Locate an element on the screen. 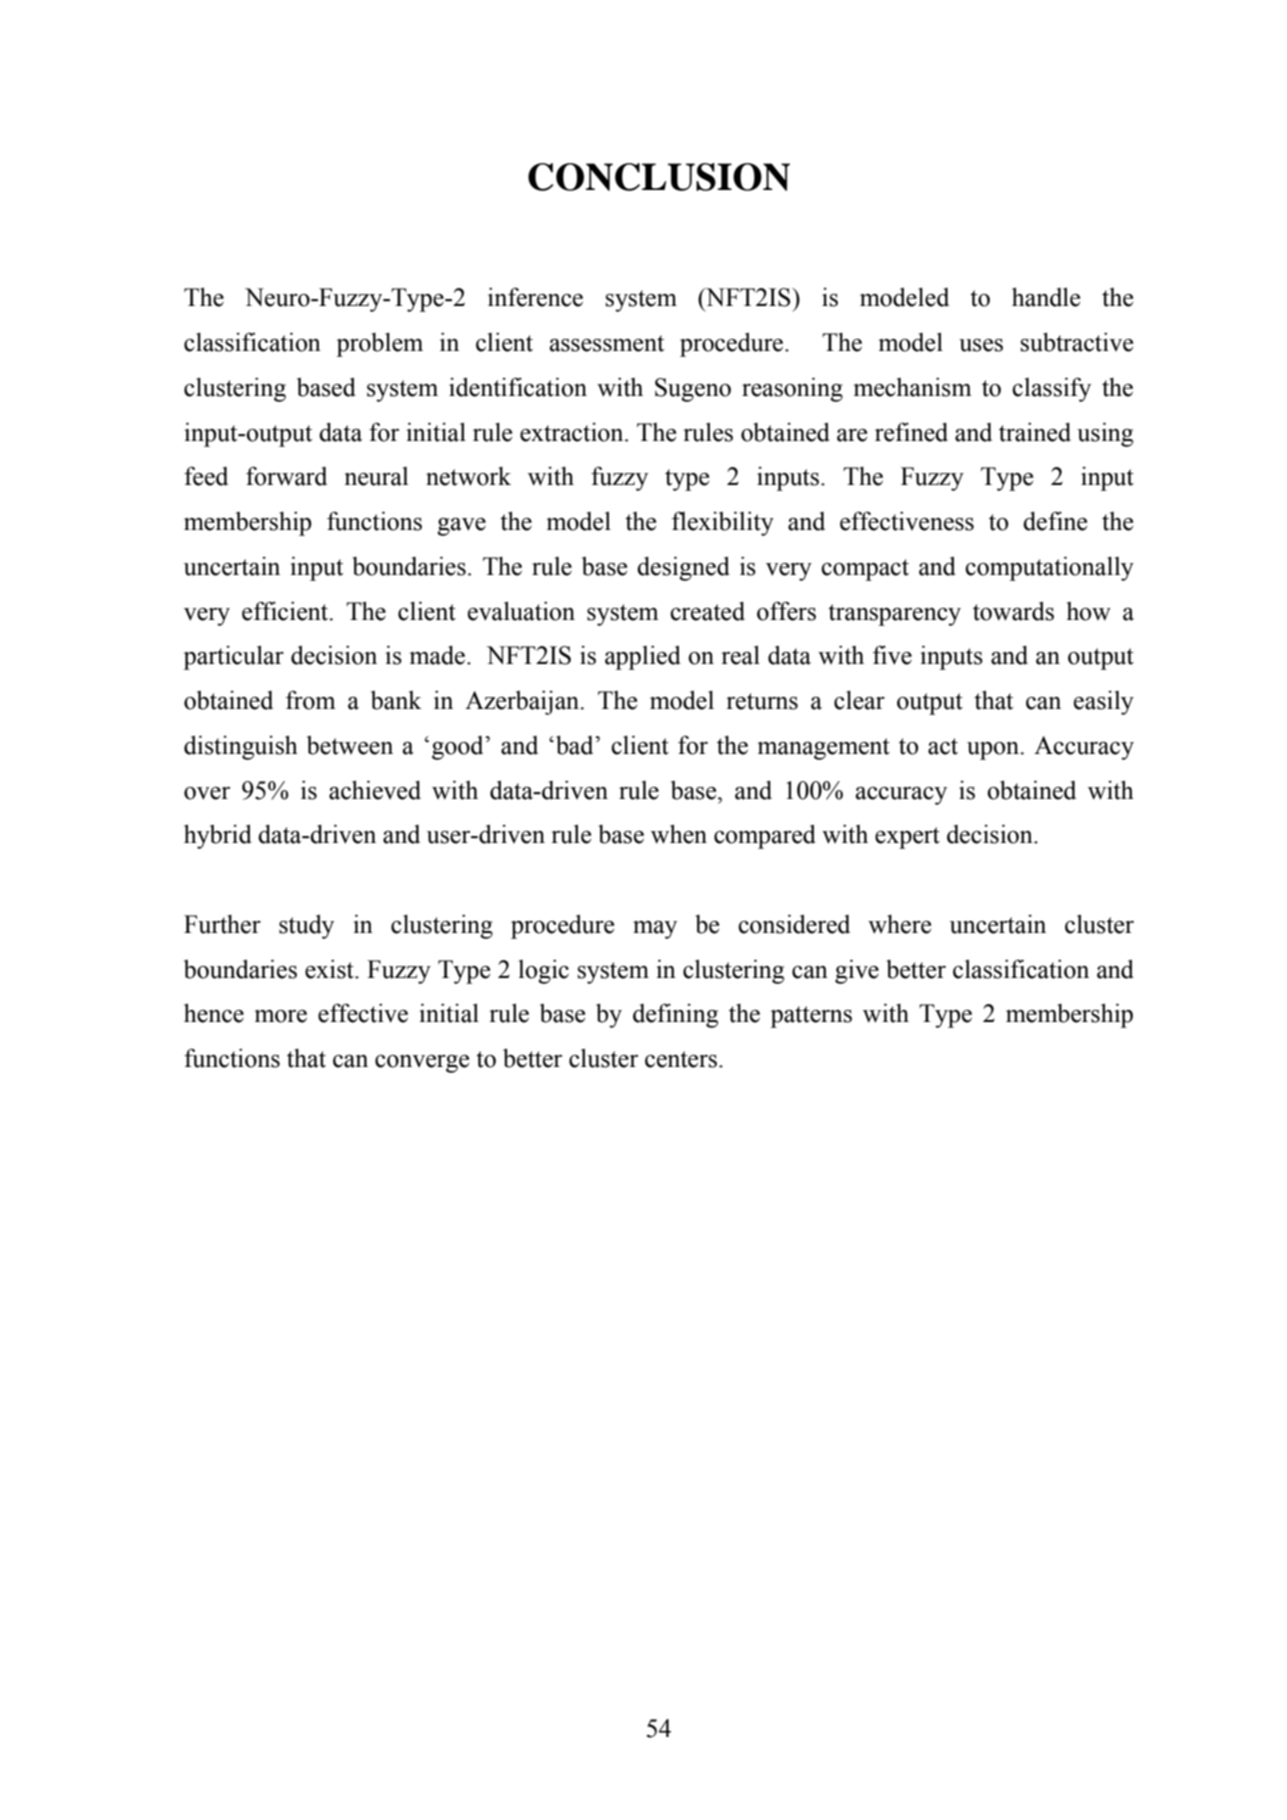 Image resolution: width=1287 pixels, height=1820 pixels. more is located at coordinates (281, 1016).
